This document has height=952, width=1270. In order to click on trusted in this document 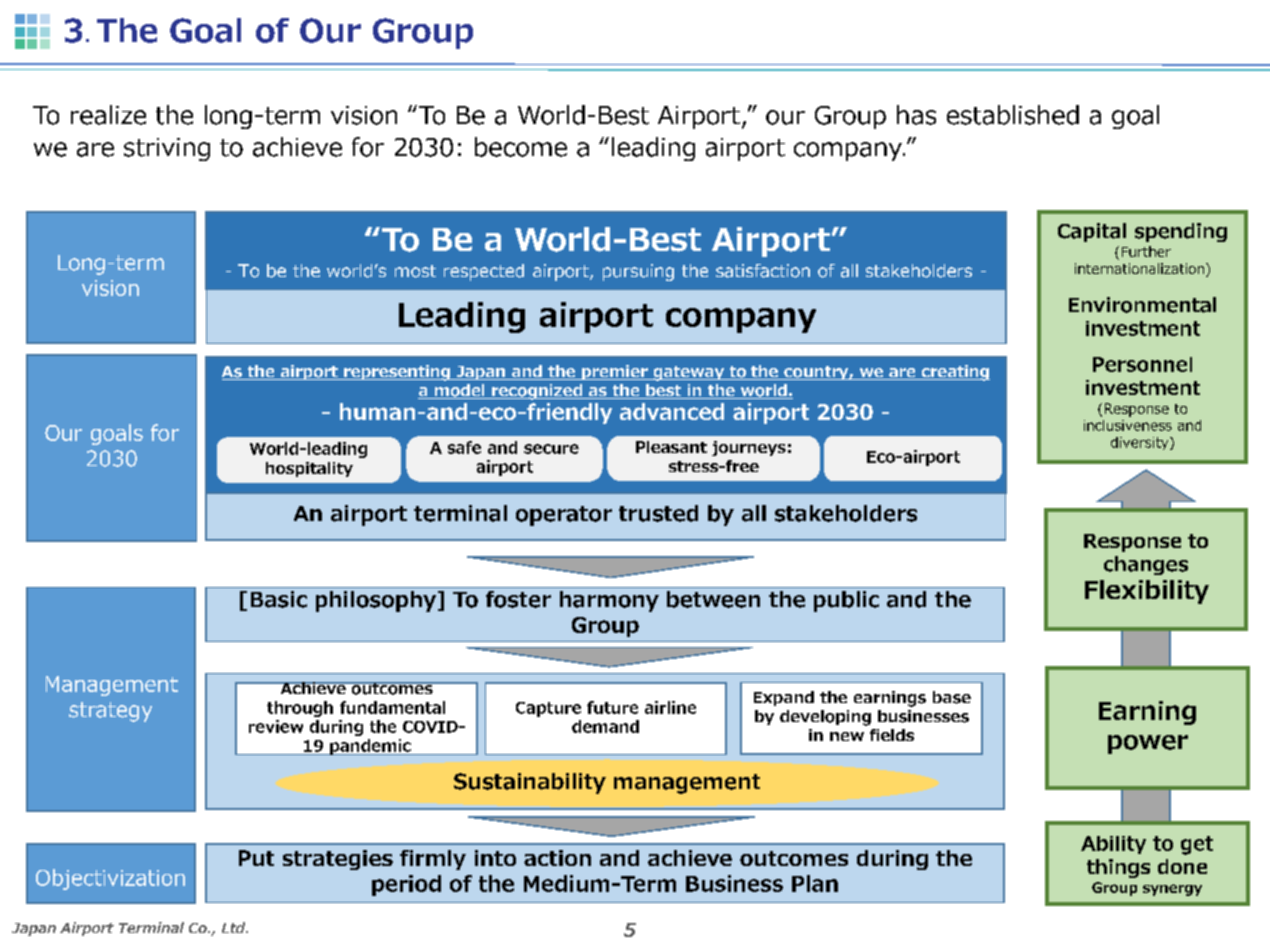, I will do `click(658, 513)`.
